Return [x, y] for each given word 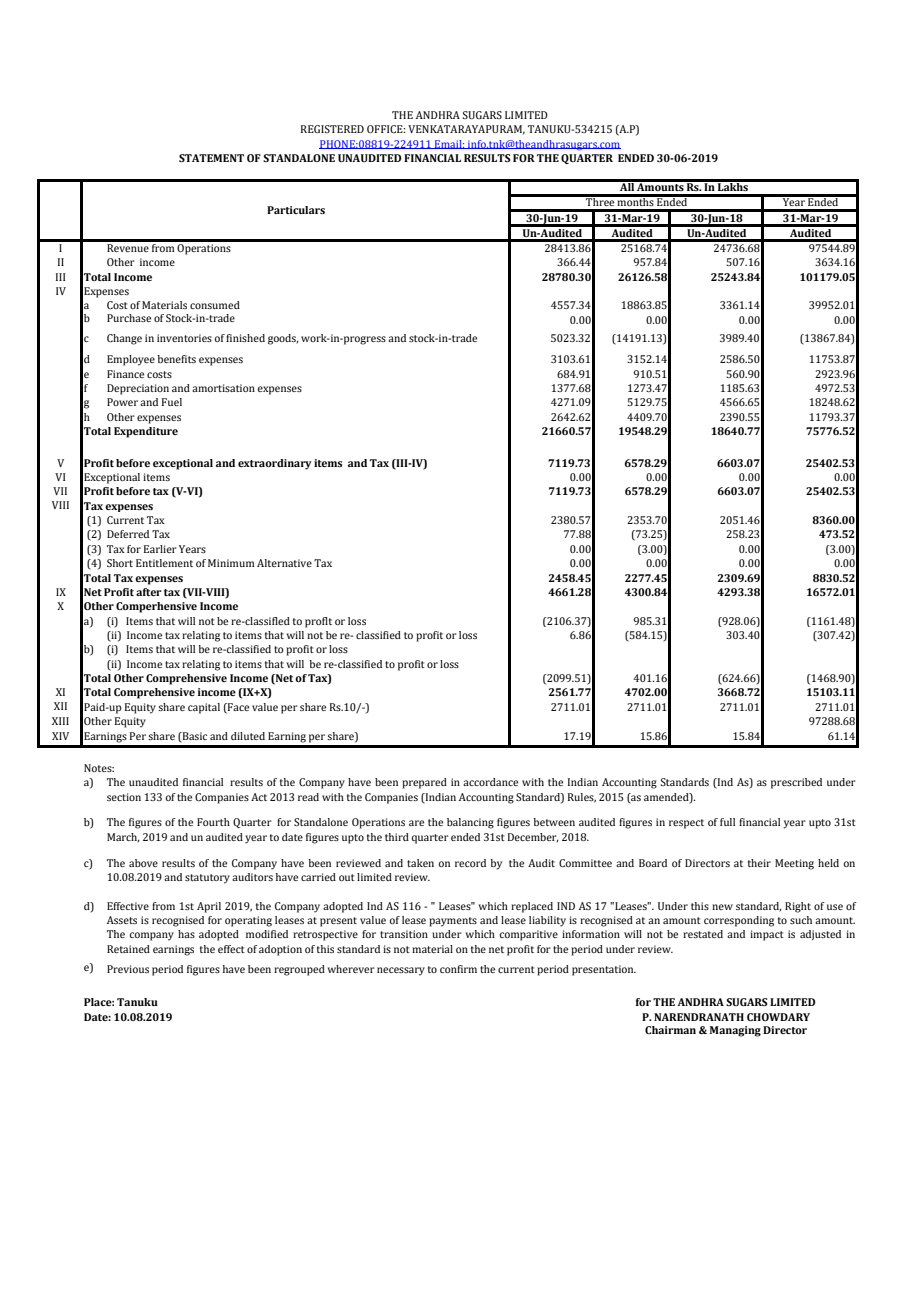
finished [245, 338]
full [727, 822]
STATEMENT [211, 158]
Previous [128, 969]
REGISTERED [332, 129]
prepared [424, 783]
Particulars [296, 210]
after [149, 592]
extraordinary [275, 464]
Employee [131, 360]
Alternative [284, 563]
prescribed [796, 783]
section [124, 797]
